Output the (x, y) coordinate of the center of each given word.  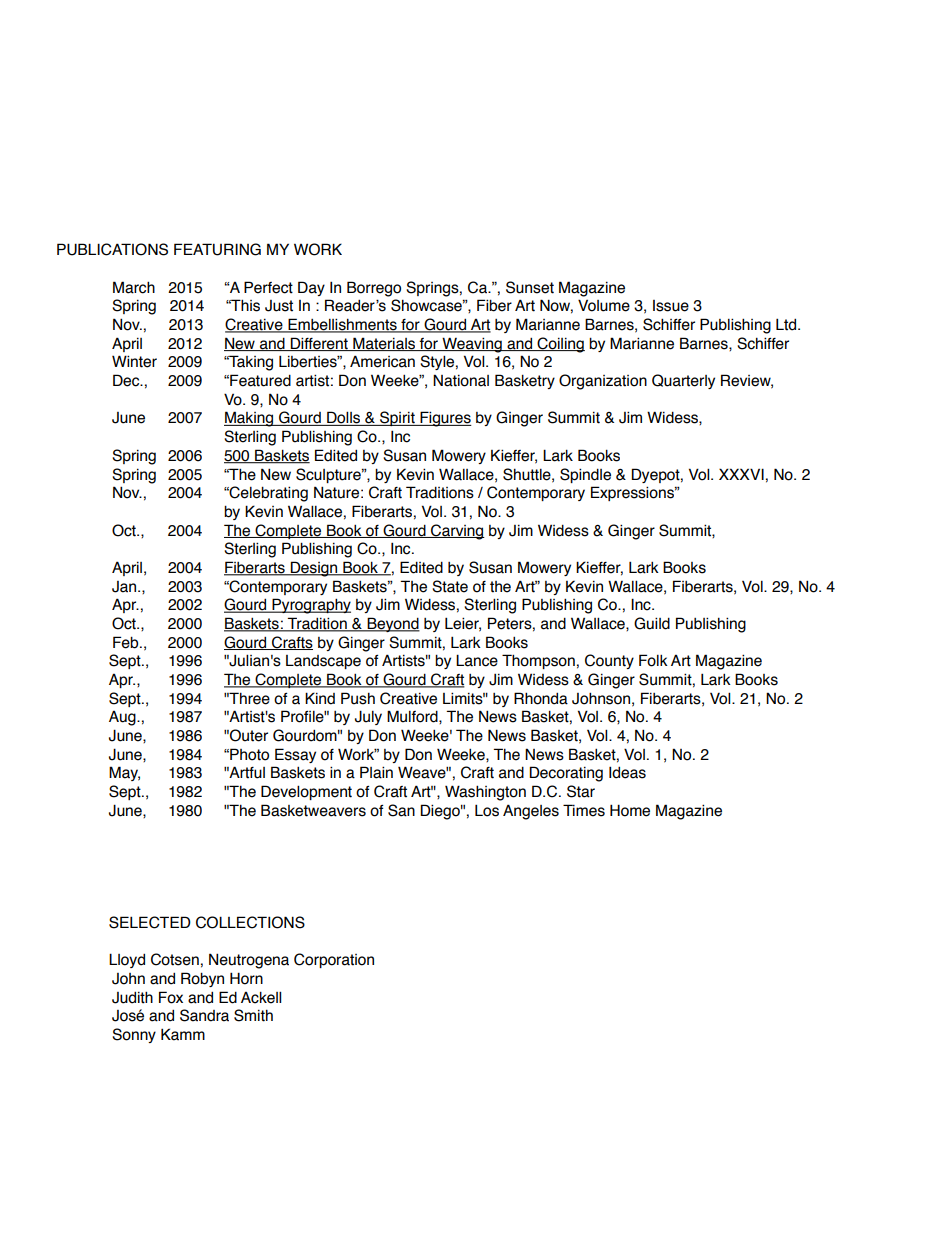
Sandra (204, 1015)
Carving (457, 532)
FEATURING (217, 249)
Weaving (472, 345)
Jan (125, 587)
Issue (671, 306)
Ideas (627, 772)
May (124, 773)
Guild (652, 623)
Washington (485, 793)
